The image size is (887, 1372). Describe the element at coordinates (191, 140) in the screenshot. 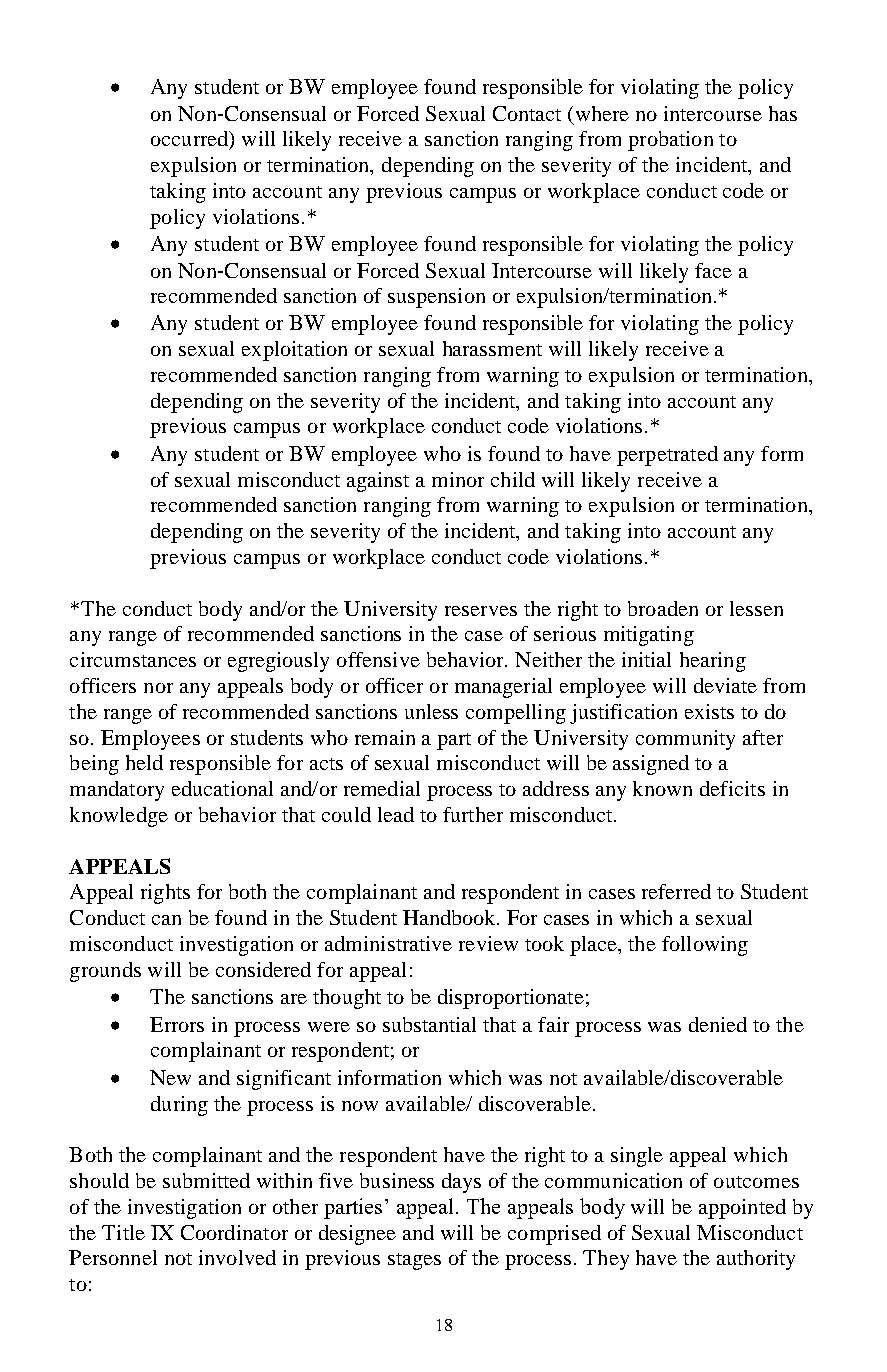

I see `occurred` at that location.
